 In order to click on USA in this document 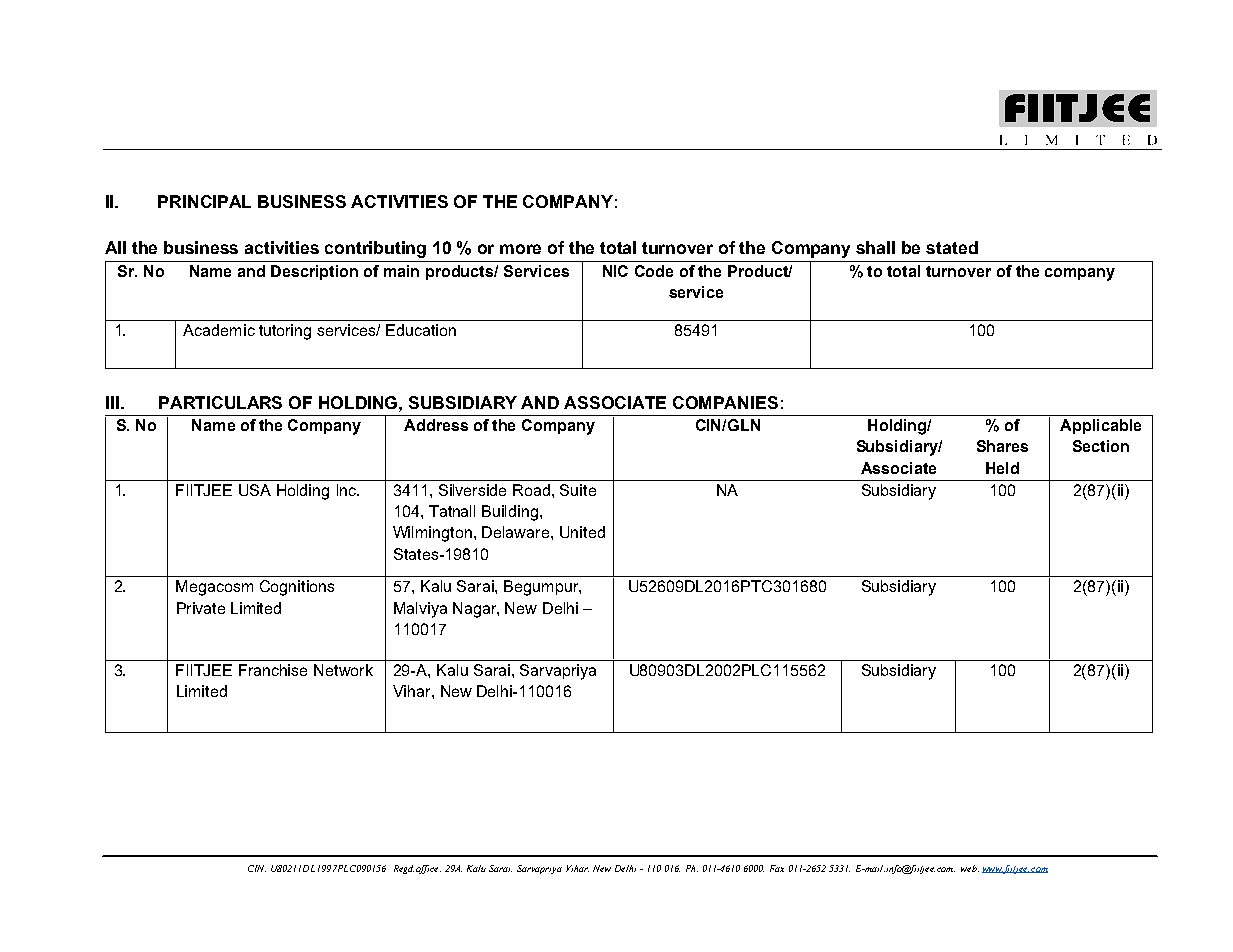, I will do `click(255, 490)`.
